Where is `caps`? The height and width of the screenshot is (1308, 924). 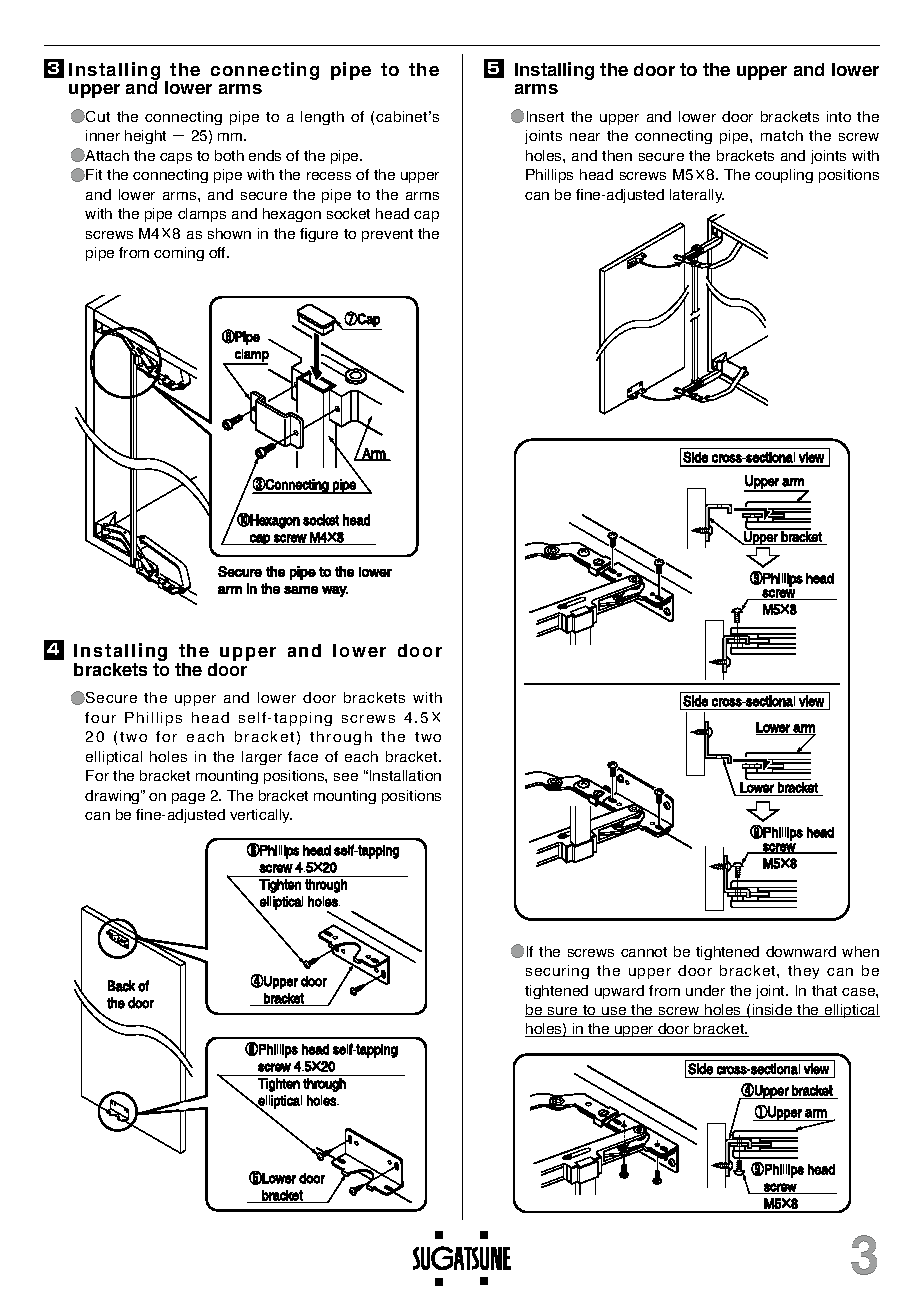 caps is located at coordinates (176, 158).
